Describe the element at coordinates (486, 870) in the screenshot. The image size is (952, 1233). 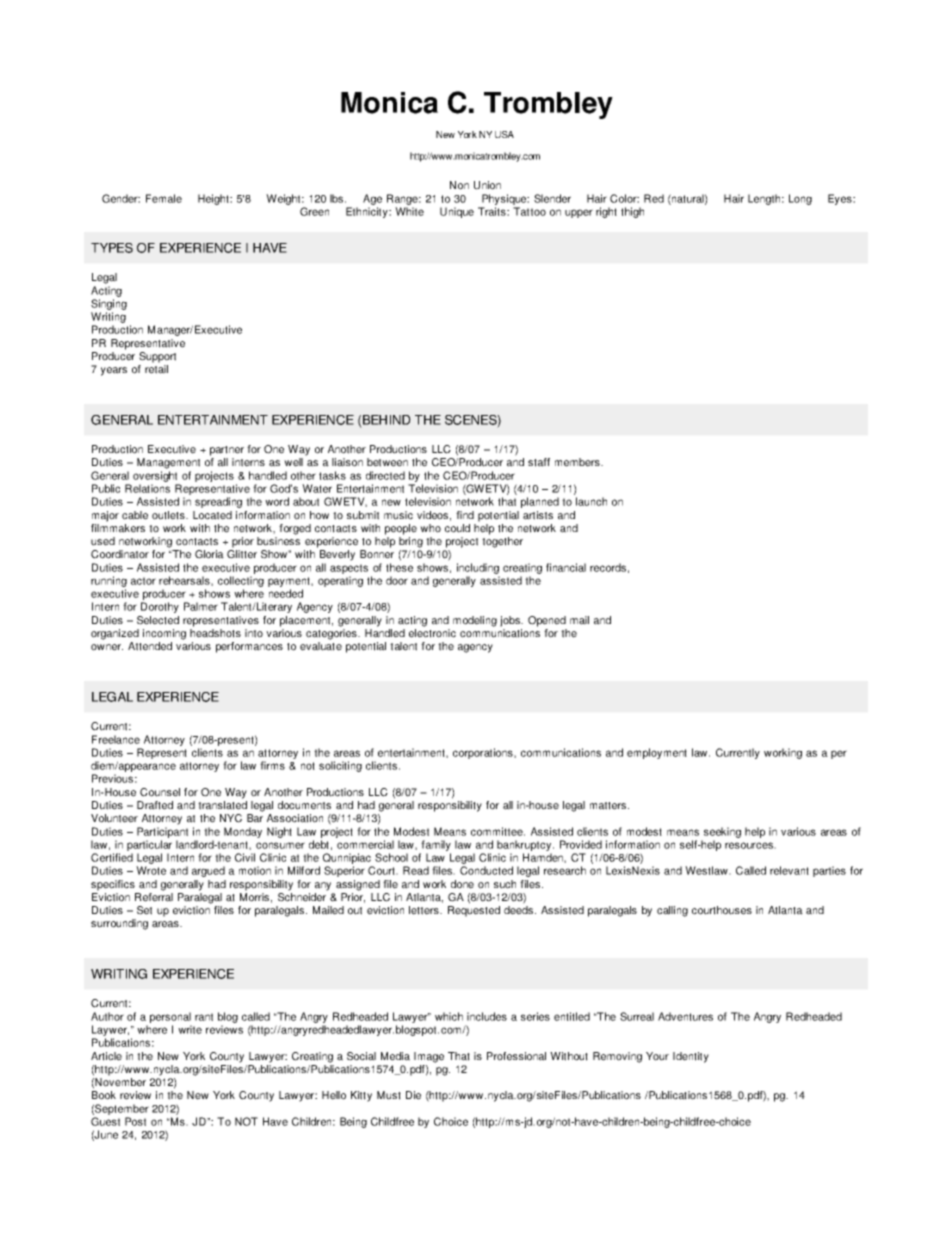
I see `Conducted` at that location.
